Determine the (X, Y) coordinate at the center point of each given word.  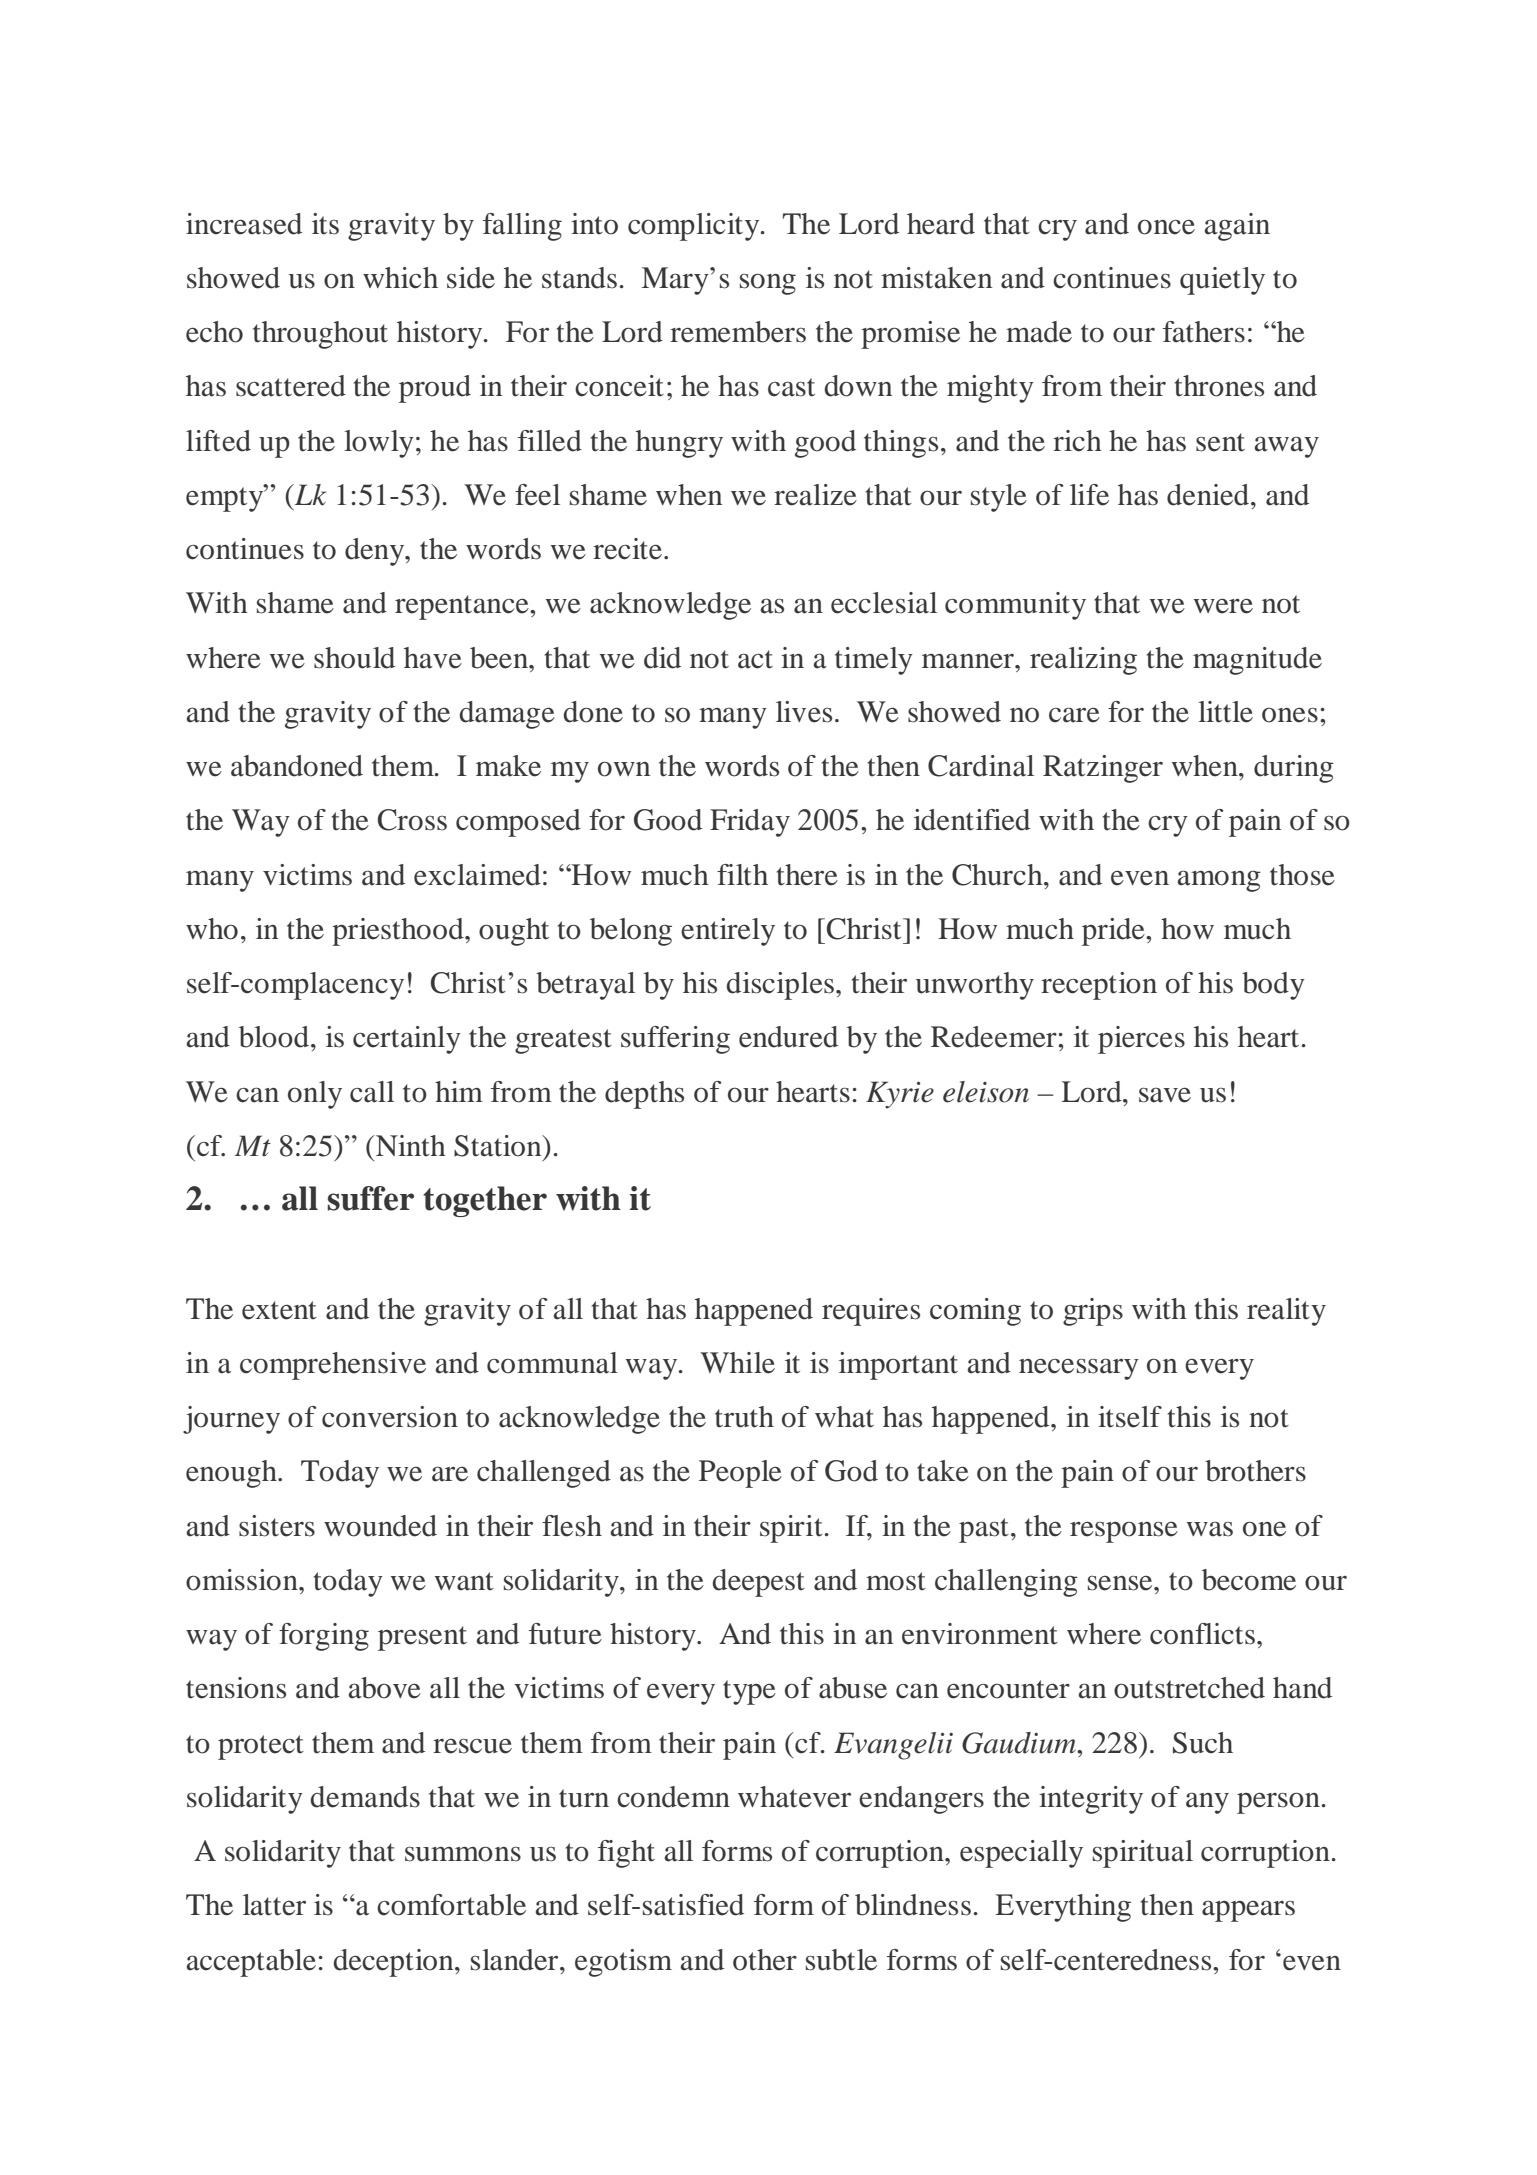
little (1225, 712)
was (1210, 1529)
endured (788, 1037)
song (768, 284)
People (740, 1474)
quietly (1222, 281)
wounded (380, 1526)
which (400, 278)
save (1165, 1095)
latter (274, 1905)
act (755, 659)
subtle (841, 1960)
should (354, 658)
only (315, 1095)
